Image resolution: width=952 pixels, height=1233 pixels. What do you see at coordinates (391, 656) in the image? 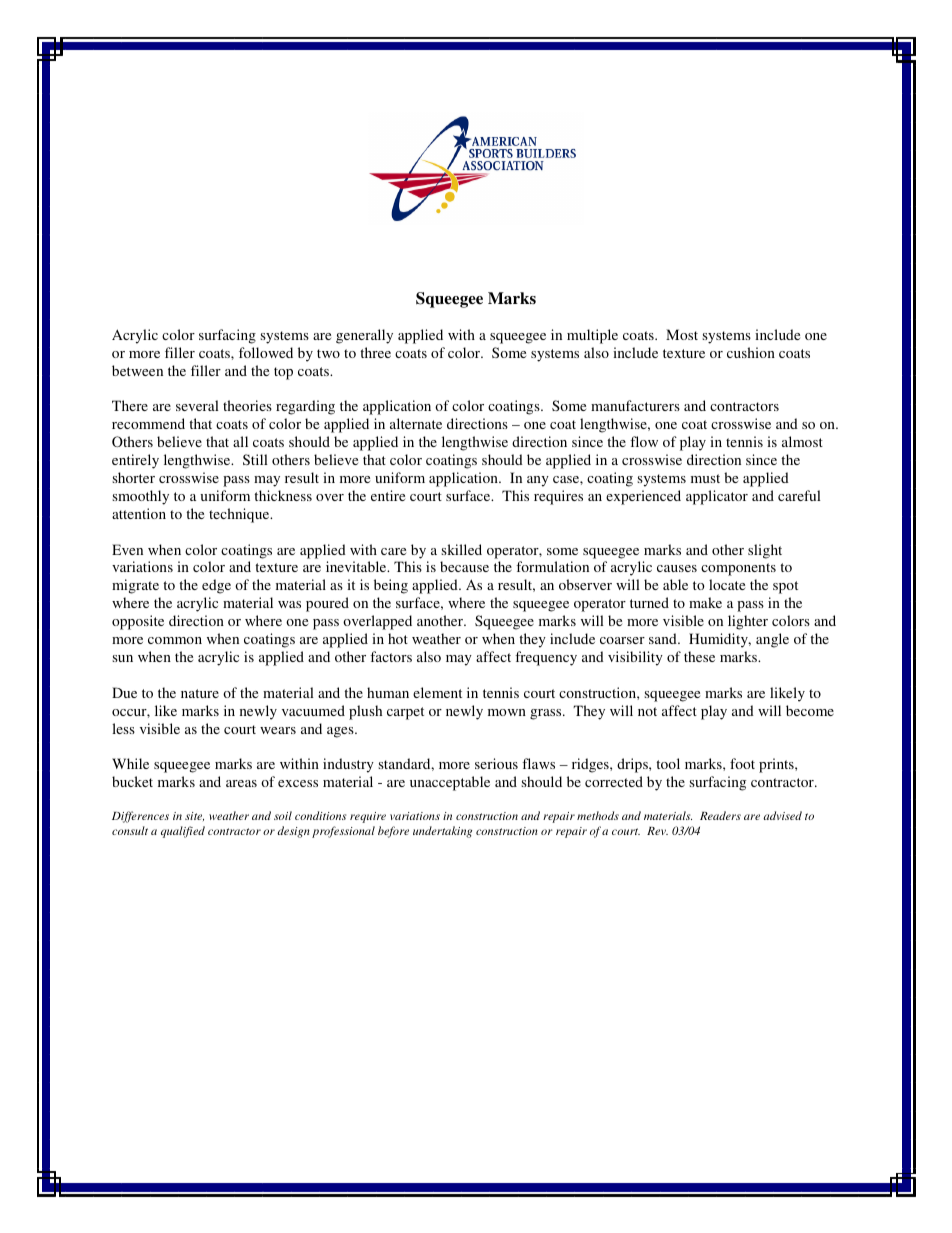
I see `factors` at bounding box center [391, 656].
